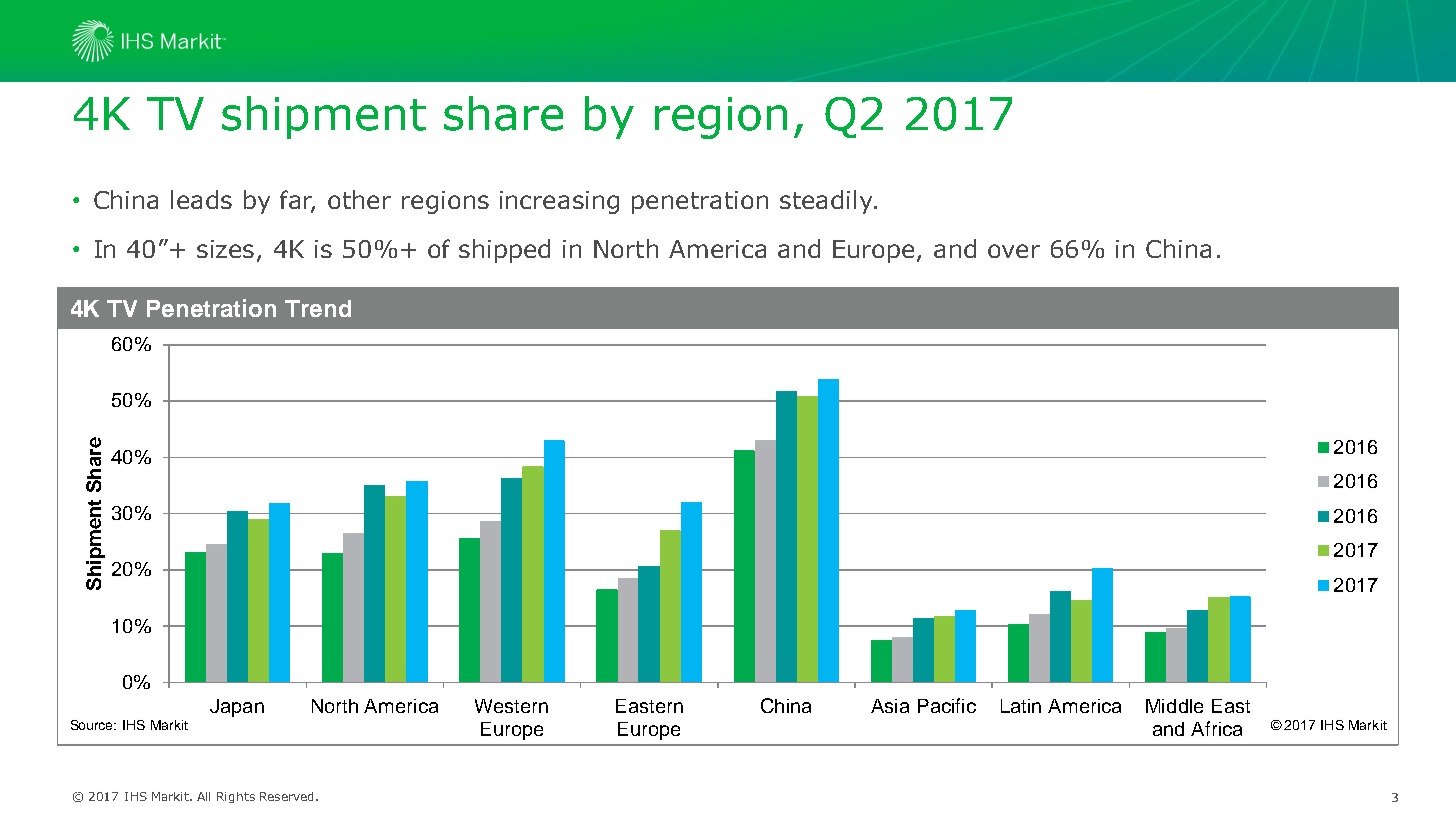 The image size is (1456, 819). What do you see at coordinates (201, 199) in the screenshot?
I see `leads` at bounding box center [201, 199].
